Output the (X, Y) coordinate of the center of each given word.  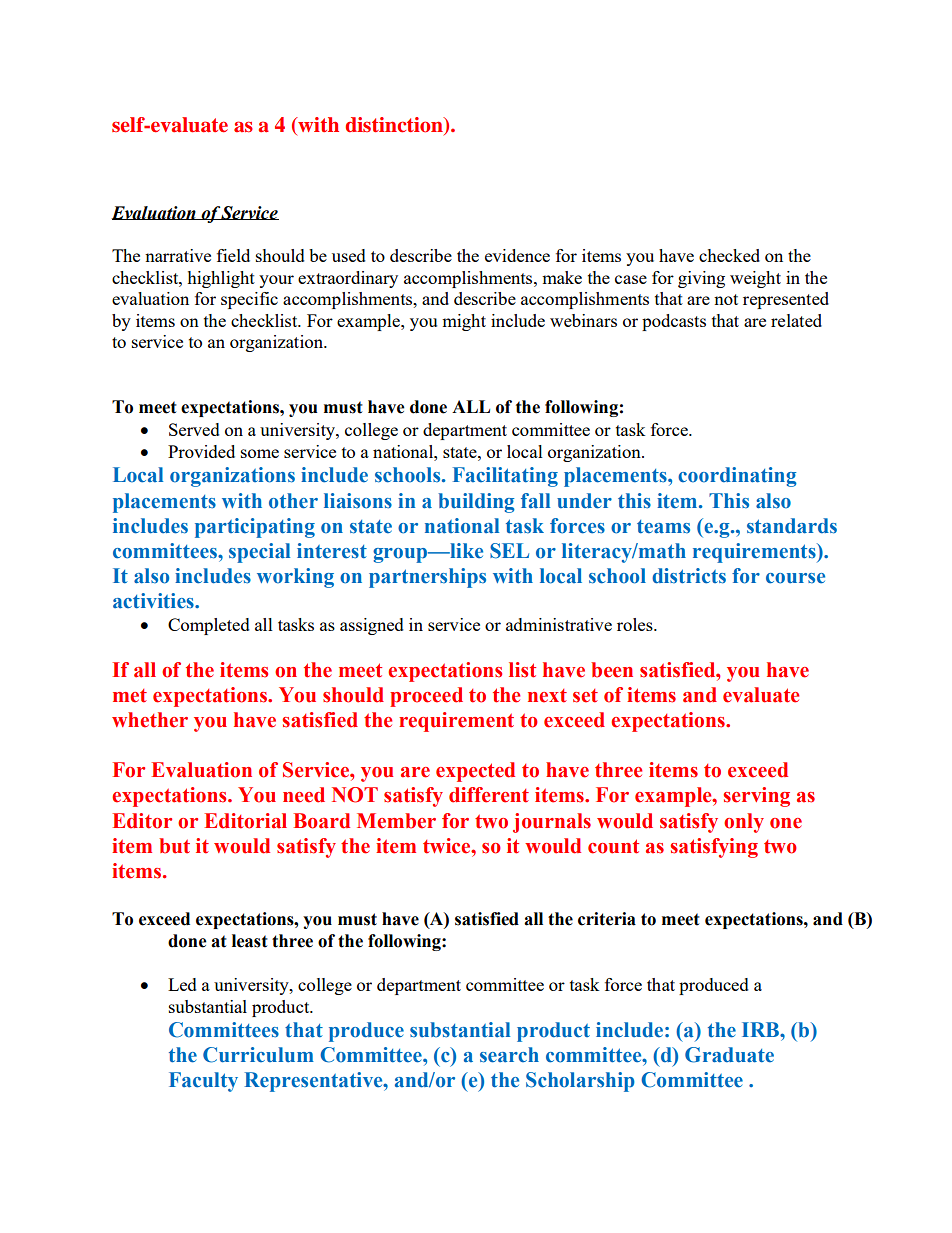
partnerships (427, 578)
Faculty (203, 1082)
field (233, 255)
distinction (395, 126)
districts (689, 576)
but (174, 846)
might (464, 322)
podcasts (674, 322)
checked (729, 255)
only (744, 823)
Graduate (729, 1055)
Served (194, 429)
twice (448, 846)
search (509, 1055)
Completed (209, 626)
